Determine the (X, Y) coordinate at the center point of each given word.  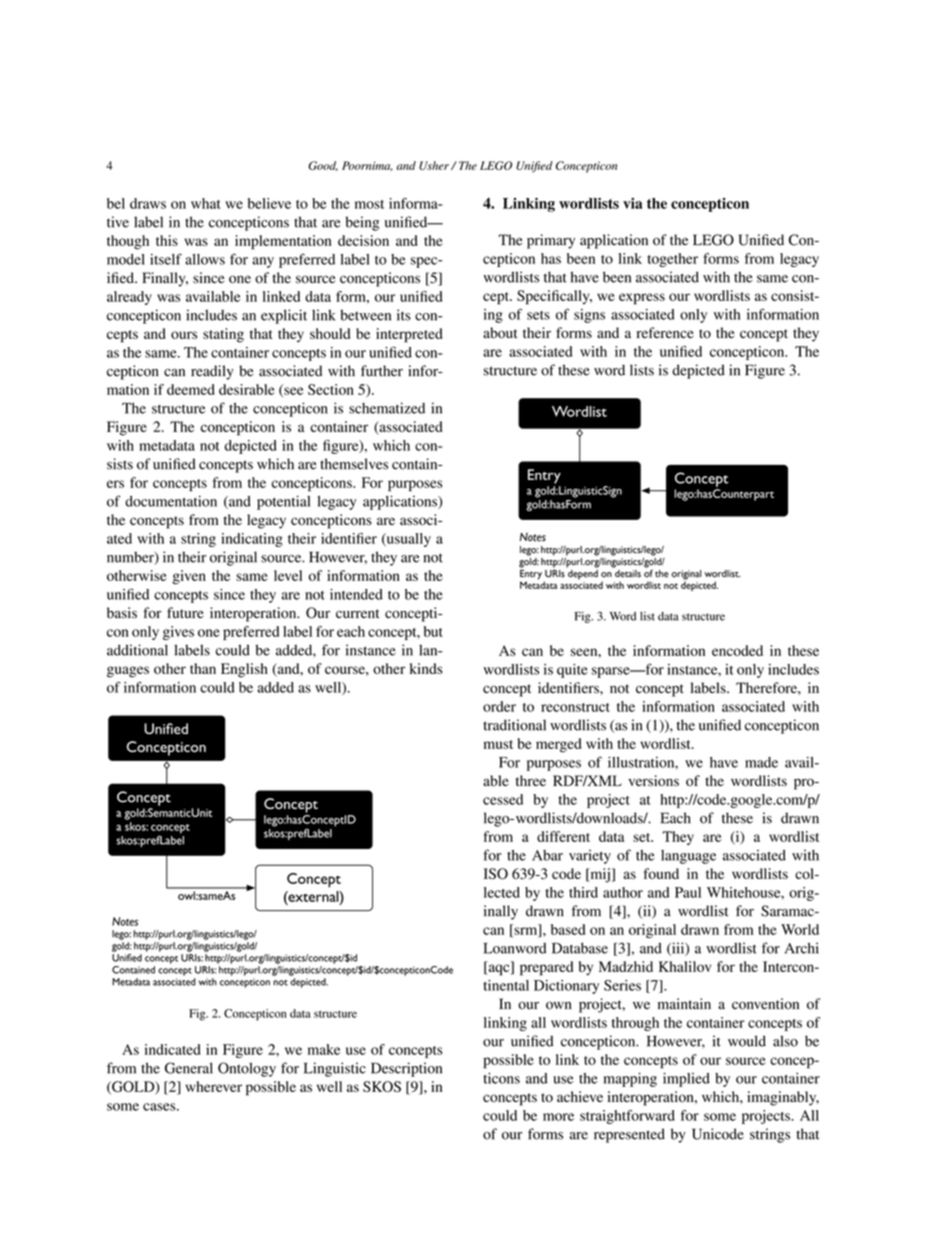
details (627, 572)
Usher (434, 165)
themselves (354, 464)
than (203, 668)
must (498, 744)
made (761, 762)
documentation (171, 501)
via (632, 203)
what (206, 203)
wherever (213, 1086)
